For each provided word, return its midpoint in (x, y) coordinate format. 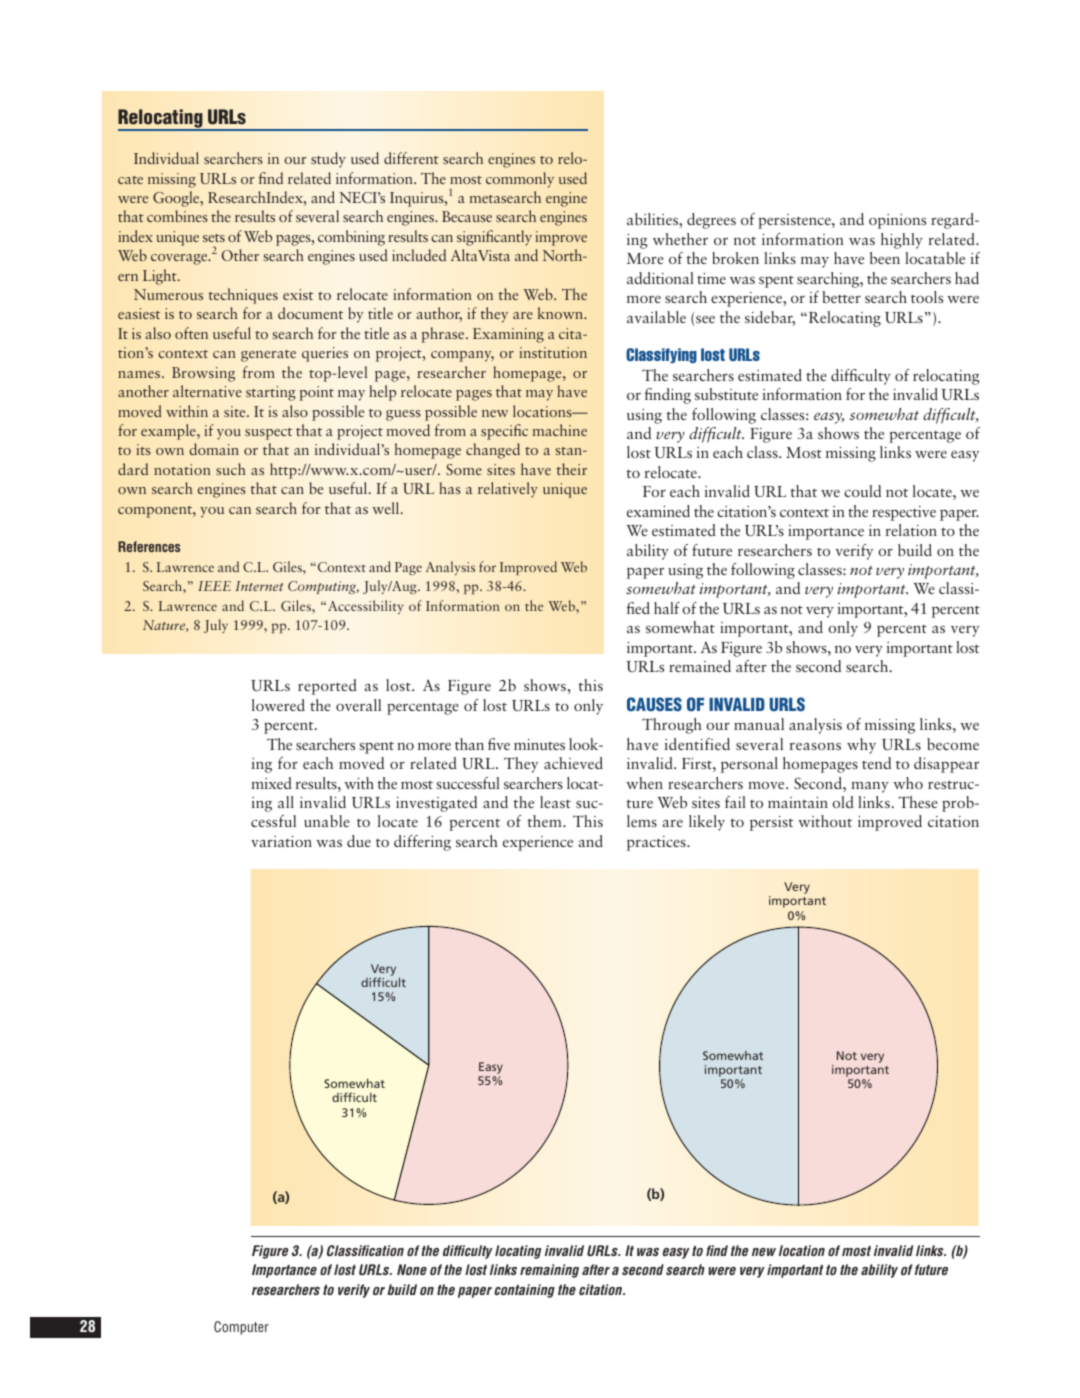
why (861, 746)
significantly (494, 238)
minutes (539, 744)
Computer (241, 1328)
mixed (271, 783)
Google (177, 199)
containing (524, 1291)
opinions (897, 221)
